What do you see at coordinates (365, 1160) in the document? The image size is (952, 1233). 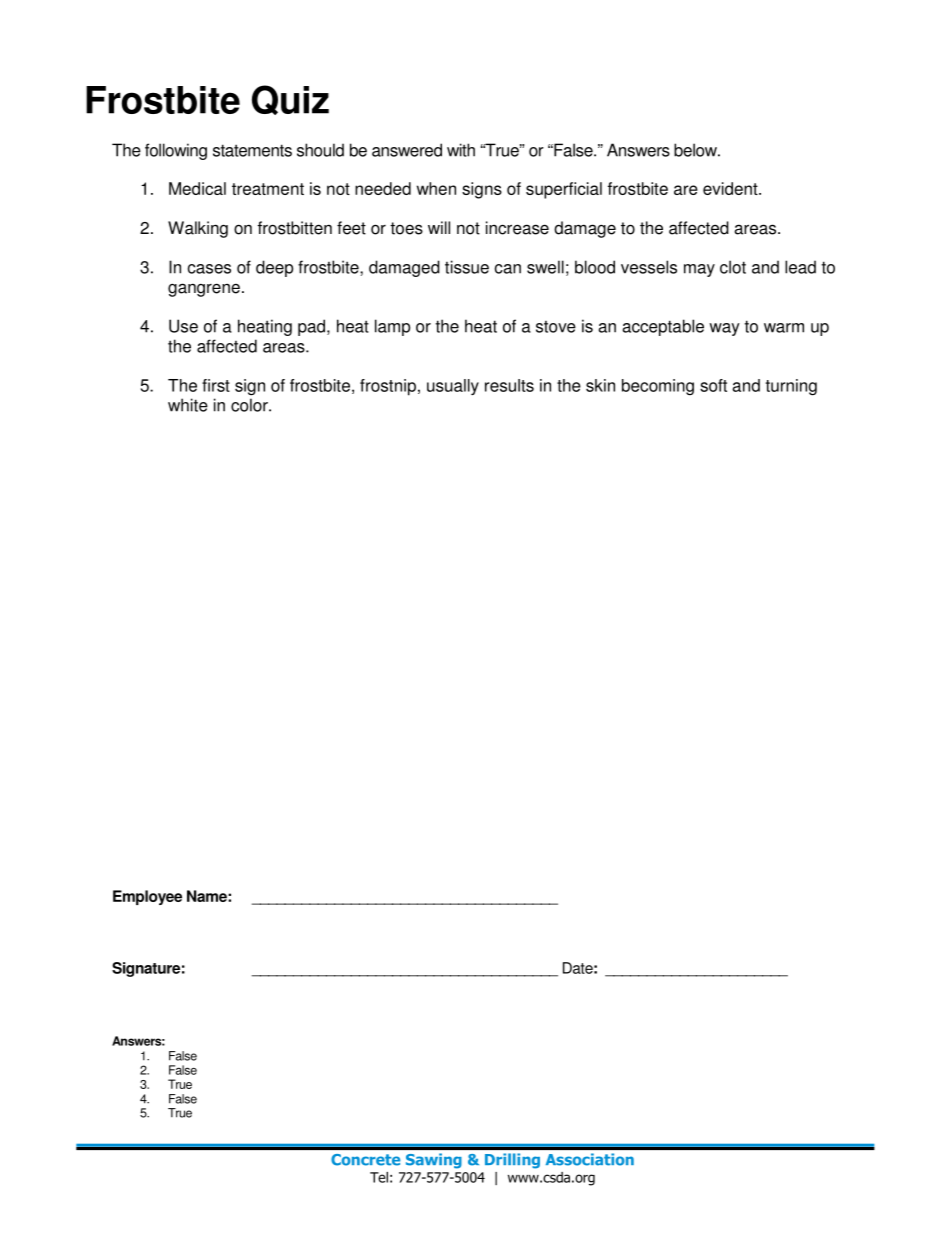 I see `Concrete` at bounding box center [365, 1160].
